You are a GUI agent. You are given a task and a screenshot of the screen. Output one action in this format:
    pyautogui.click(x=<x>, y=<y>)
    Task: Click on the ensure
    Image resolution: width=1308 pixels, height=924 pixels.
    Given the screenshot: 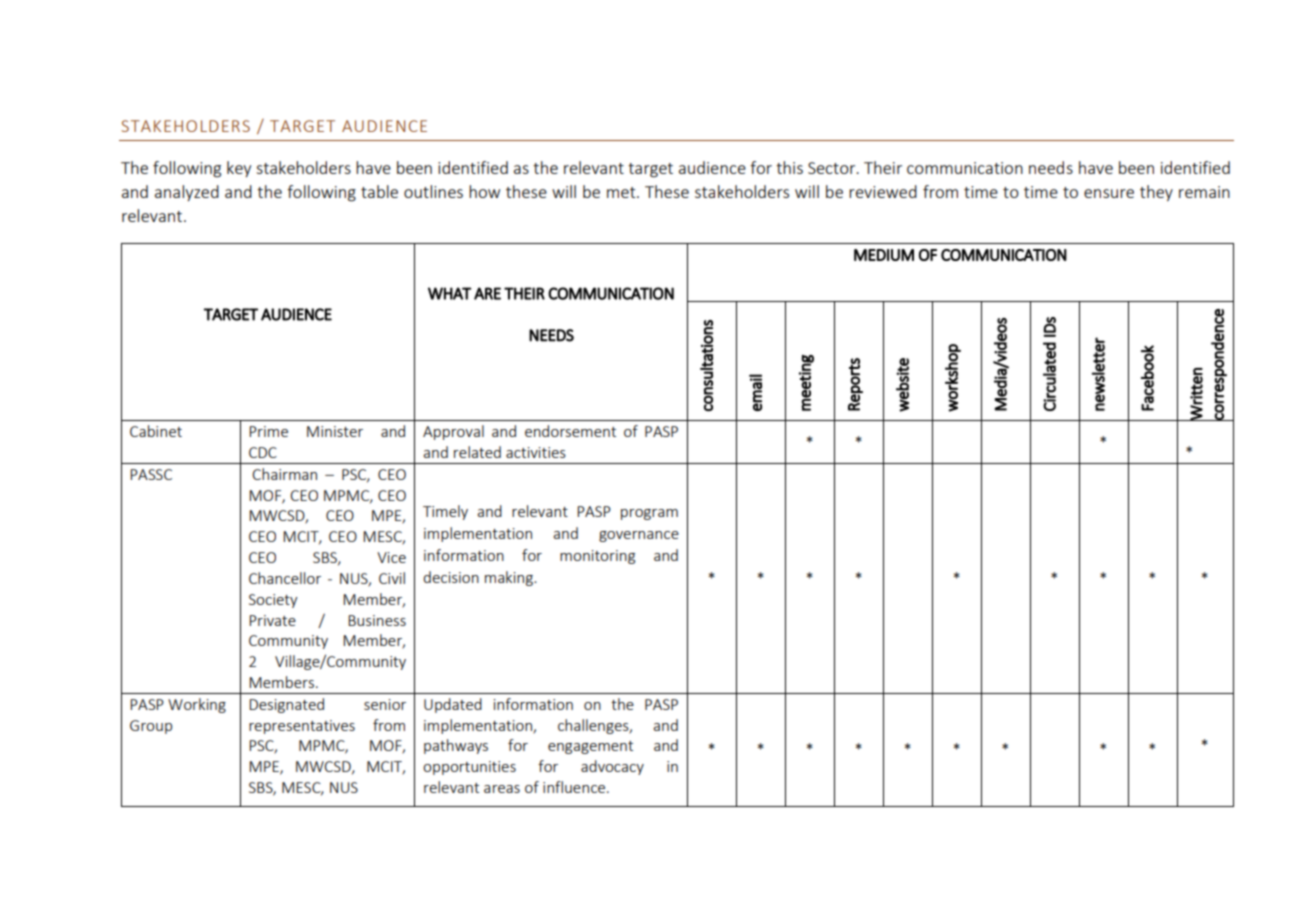 What is the action you would take?
    pyautogui.click(x=1109, y=193)
